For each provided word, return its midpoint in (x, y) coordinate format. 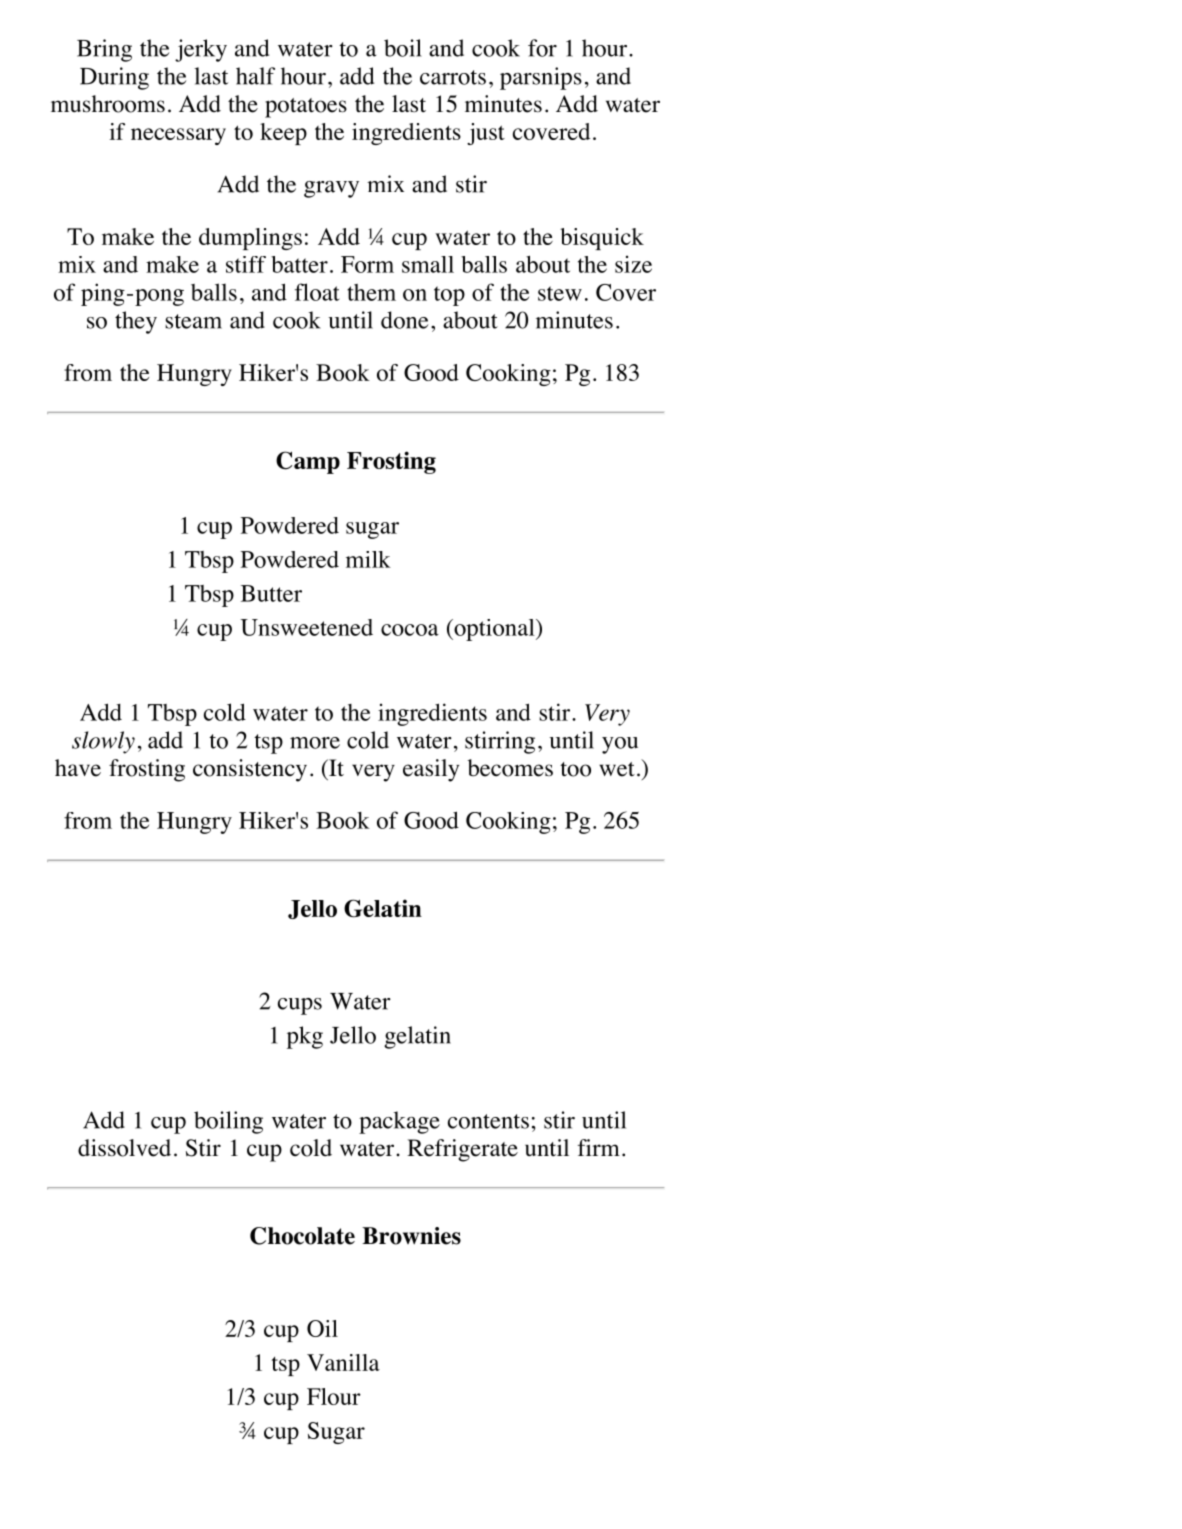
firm (599, 1147)
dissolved (124, 1148)
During (114, 78)
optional (494, 630)
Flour (334, 1396)
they (136, 322)
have (78, 768)
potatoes (306, 108)
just (486, 134)
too (575, 769)
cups (300, 1006)
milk (368, 559)
